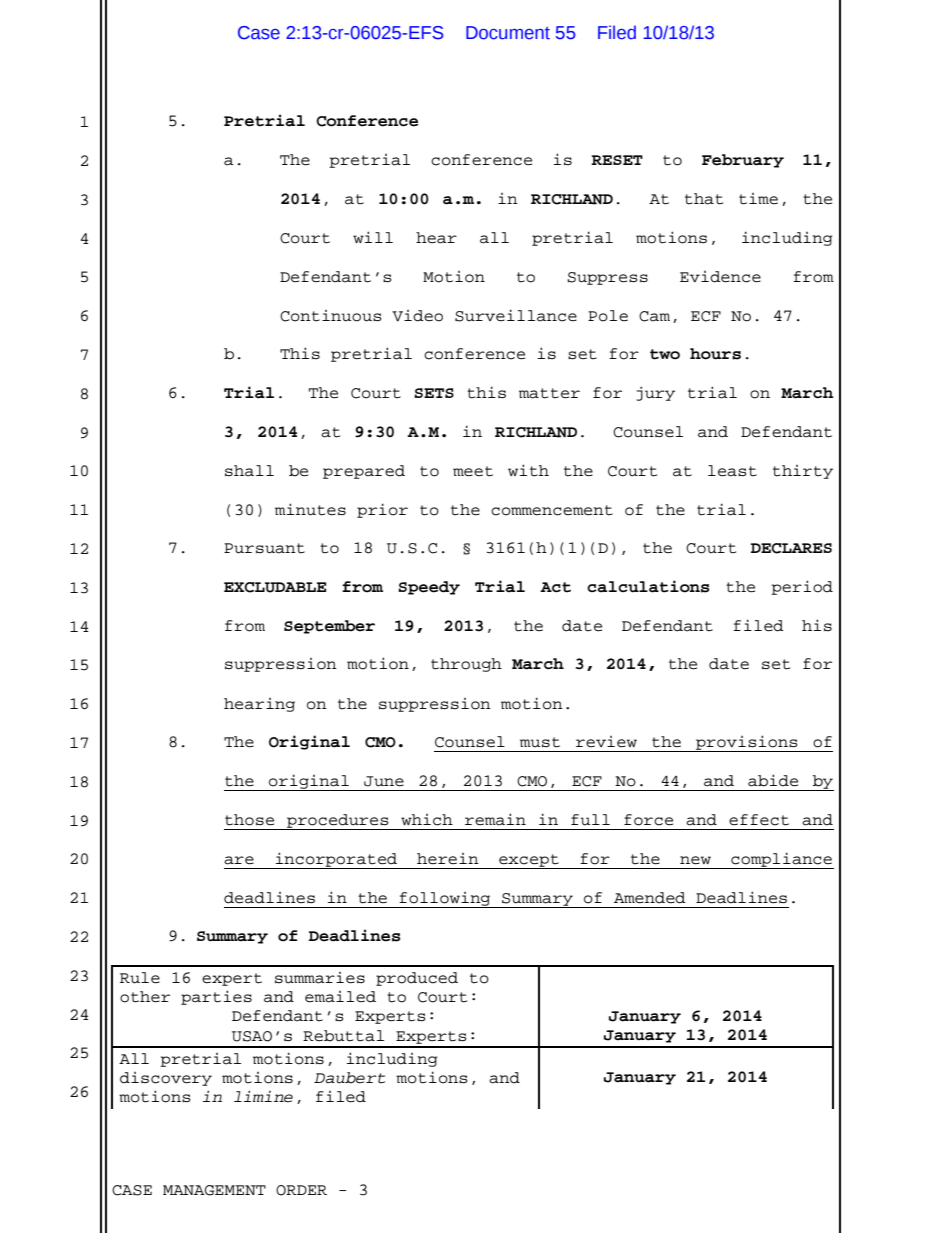 The height and width of the screenshot is (1233, 952). I want to click on Document, so click(508, 33).
